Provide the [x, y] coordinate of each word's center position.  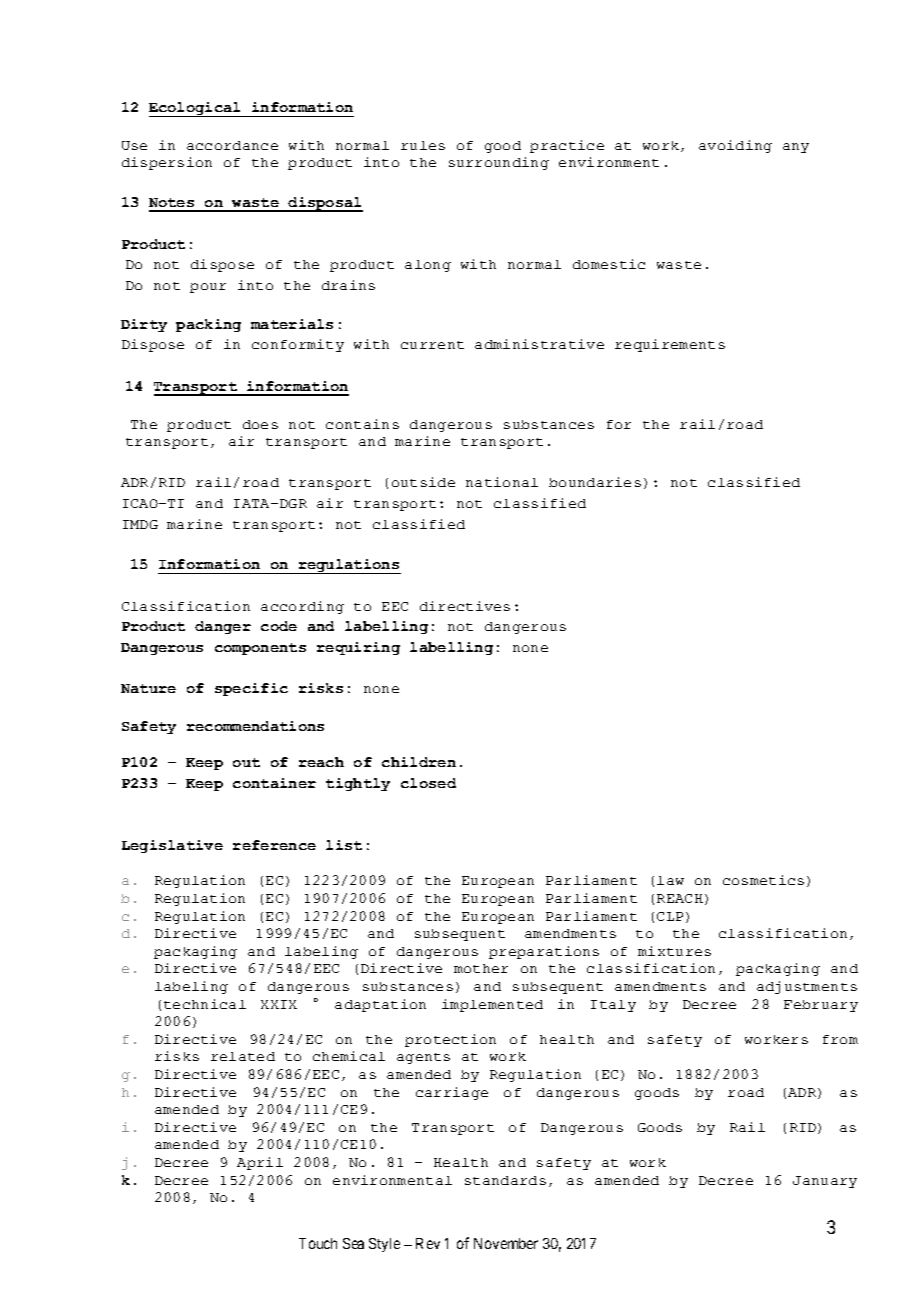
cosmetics [763, 880]
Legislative [172, 846]
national [502, 482]
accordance [232, 145]
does [260, 424]
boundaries [595, 482]
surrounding [499, 163]
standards [505, 1180]
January [825, 1182]
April [260, 1163]
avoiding [735, 146]
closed [428, 783]
